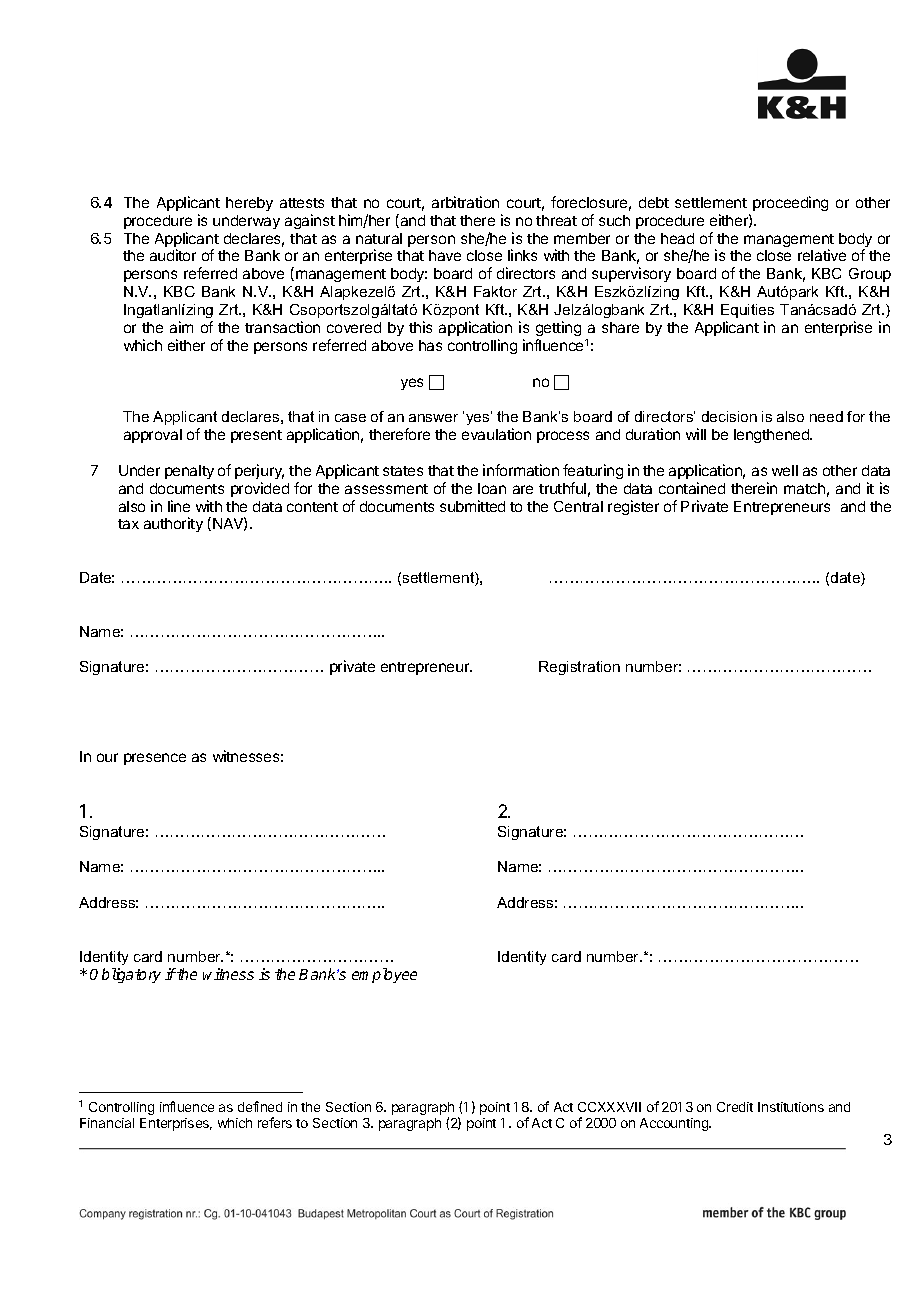 Image resolution: width=924 pixels, height=1308 pixels. I want to click on authority, so click(173, 524).
